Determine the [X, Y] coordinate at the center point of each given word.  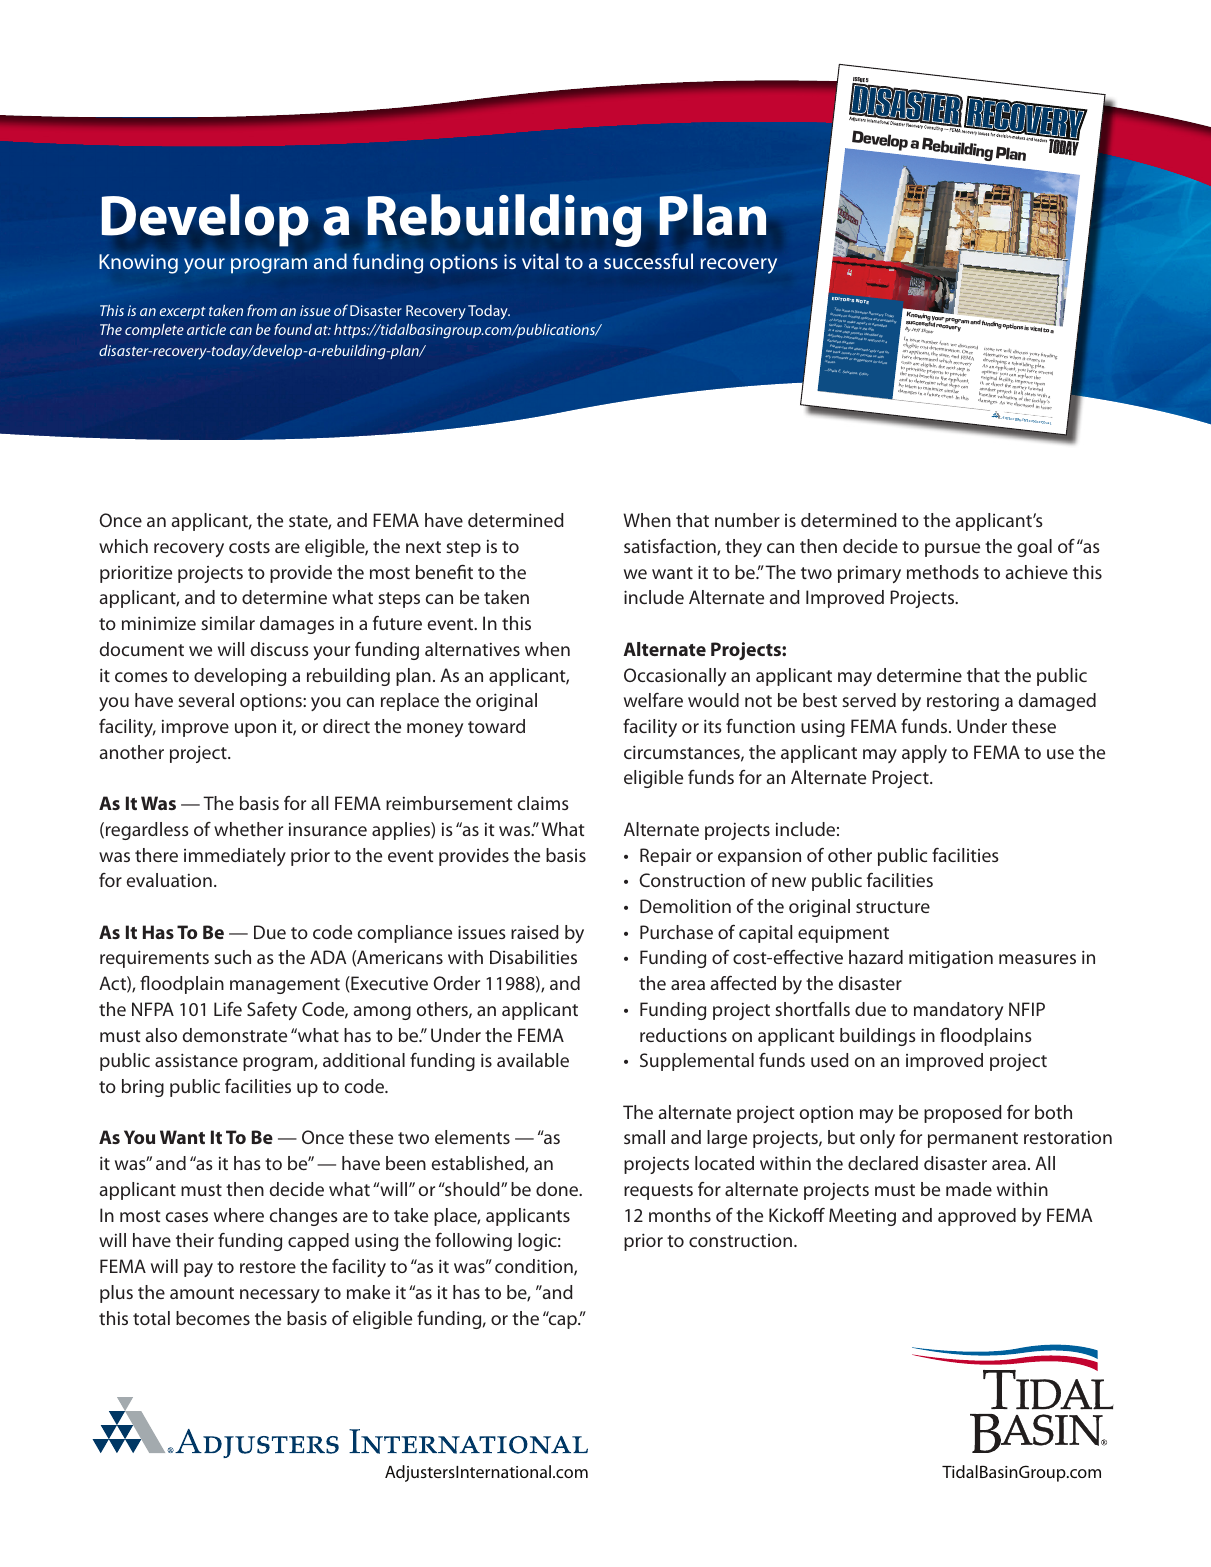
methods [943, 572]
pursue [952, 550]
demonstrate [235, 1035]
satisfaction [671, 547]
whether [248, 829]
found [293, 329]
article [206, 329]
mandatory [958, 1011]
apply [924, 754]
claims [543, 803]
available [533, 1060]
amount [202, 1293]
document [142, 649]
